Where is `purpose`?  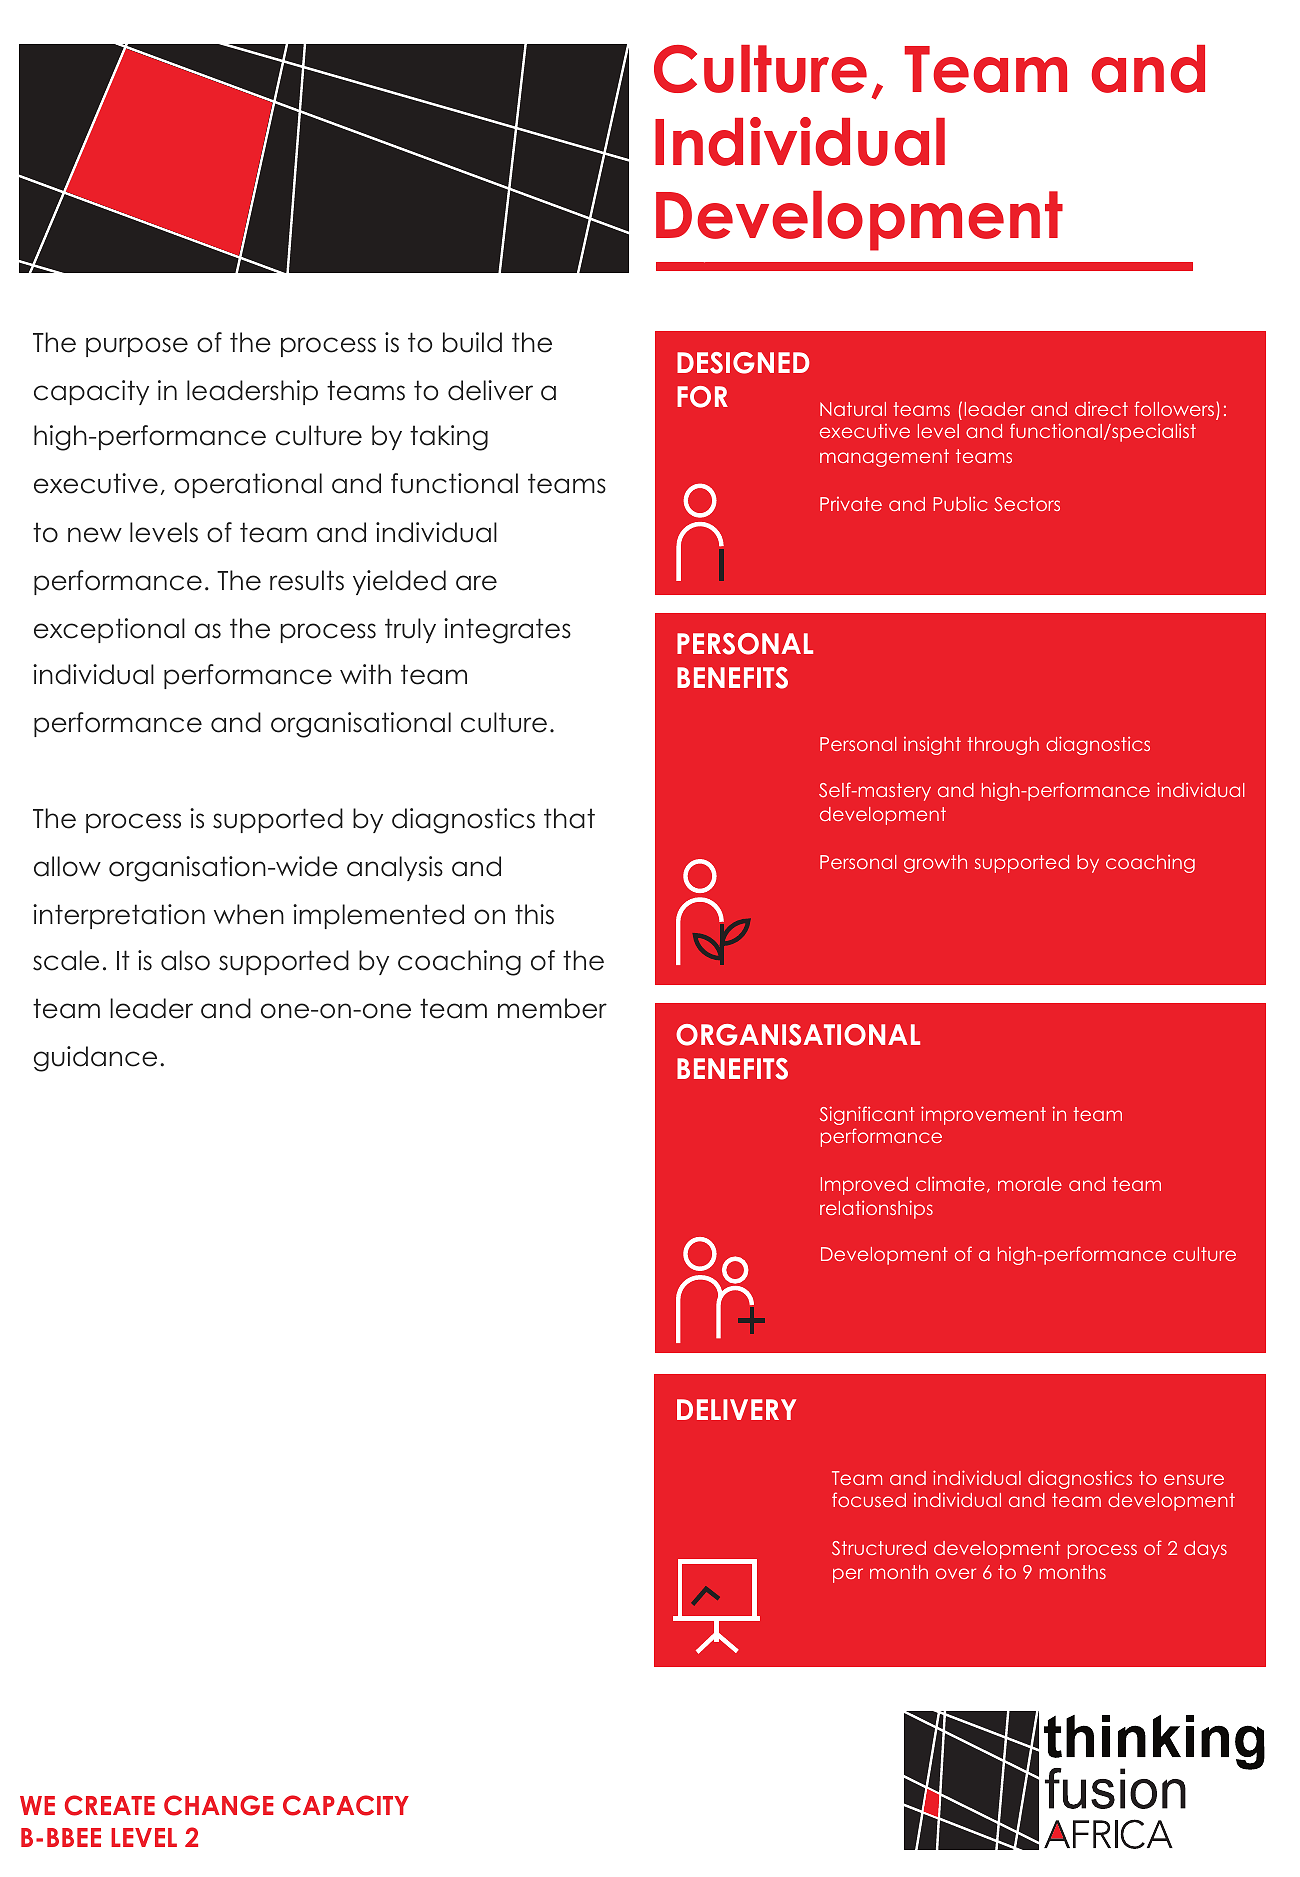
purpose is located at coordinates (137, 347).
